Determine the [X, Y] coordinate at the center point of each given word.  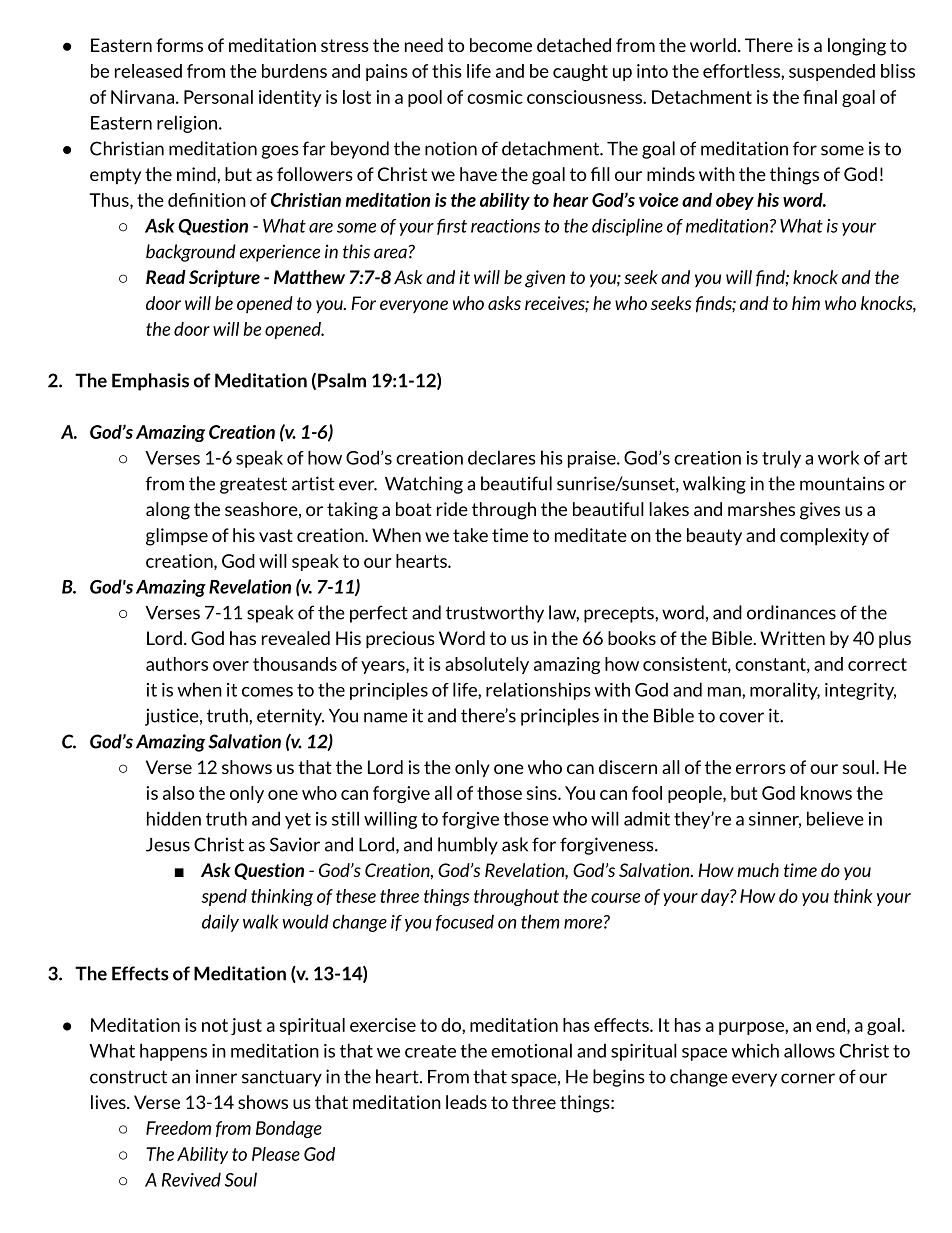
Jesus [168, 845]
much [758, 870]
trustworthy [495, 614]
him [806, 303]
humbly [468, 846]
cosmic [495, 97]
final [820, 97]
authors [177, 664]
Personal [218, 97]
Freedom [178, 1128]
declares [502, 457]
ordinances [791, 612]
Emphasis [150, 382]
